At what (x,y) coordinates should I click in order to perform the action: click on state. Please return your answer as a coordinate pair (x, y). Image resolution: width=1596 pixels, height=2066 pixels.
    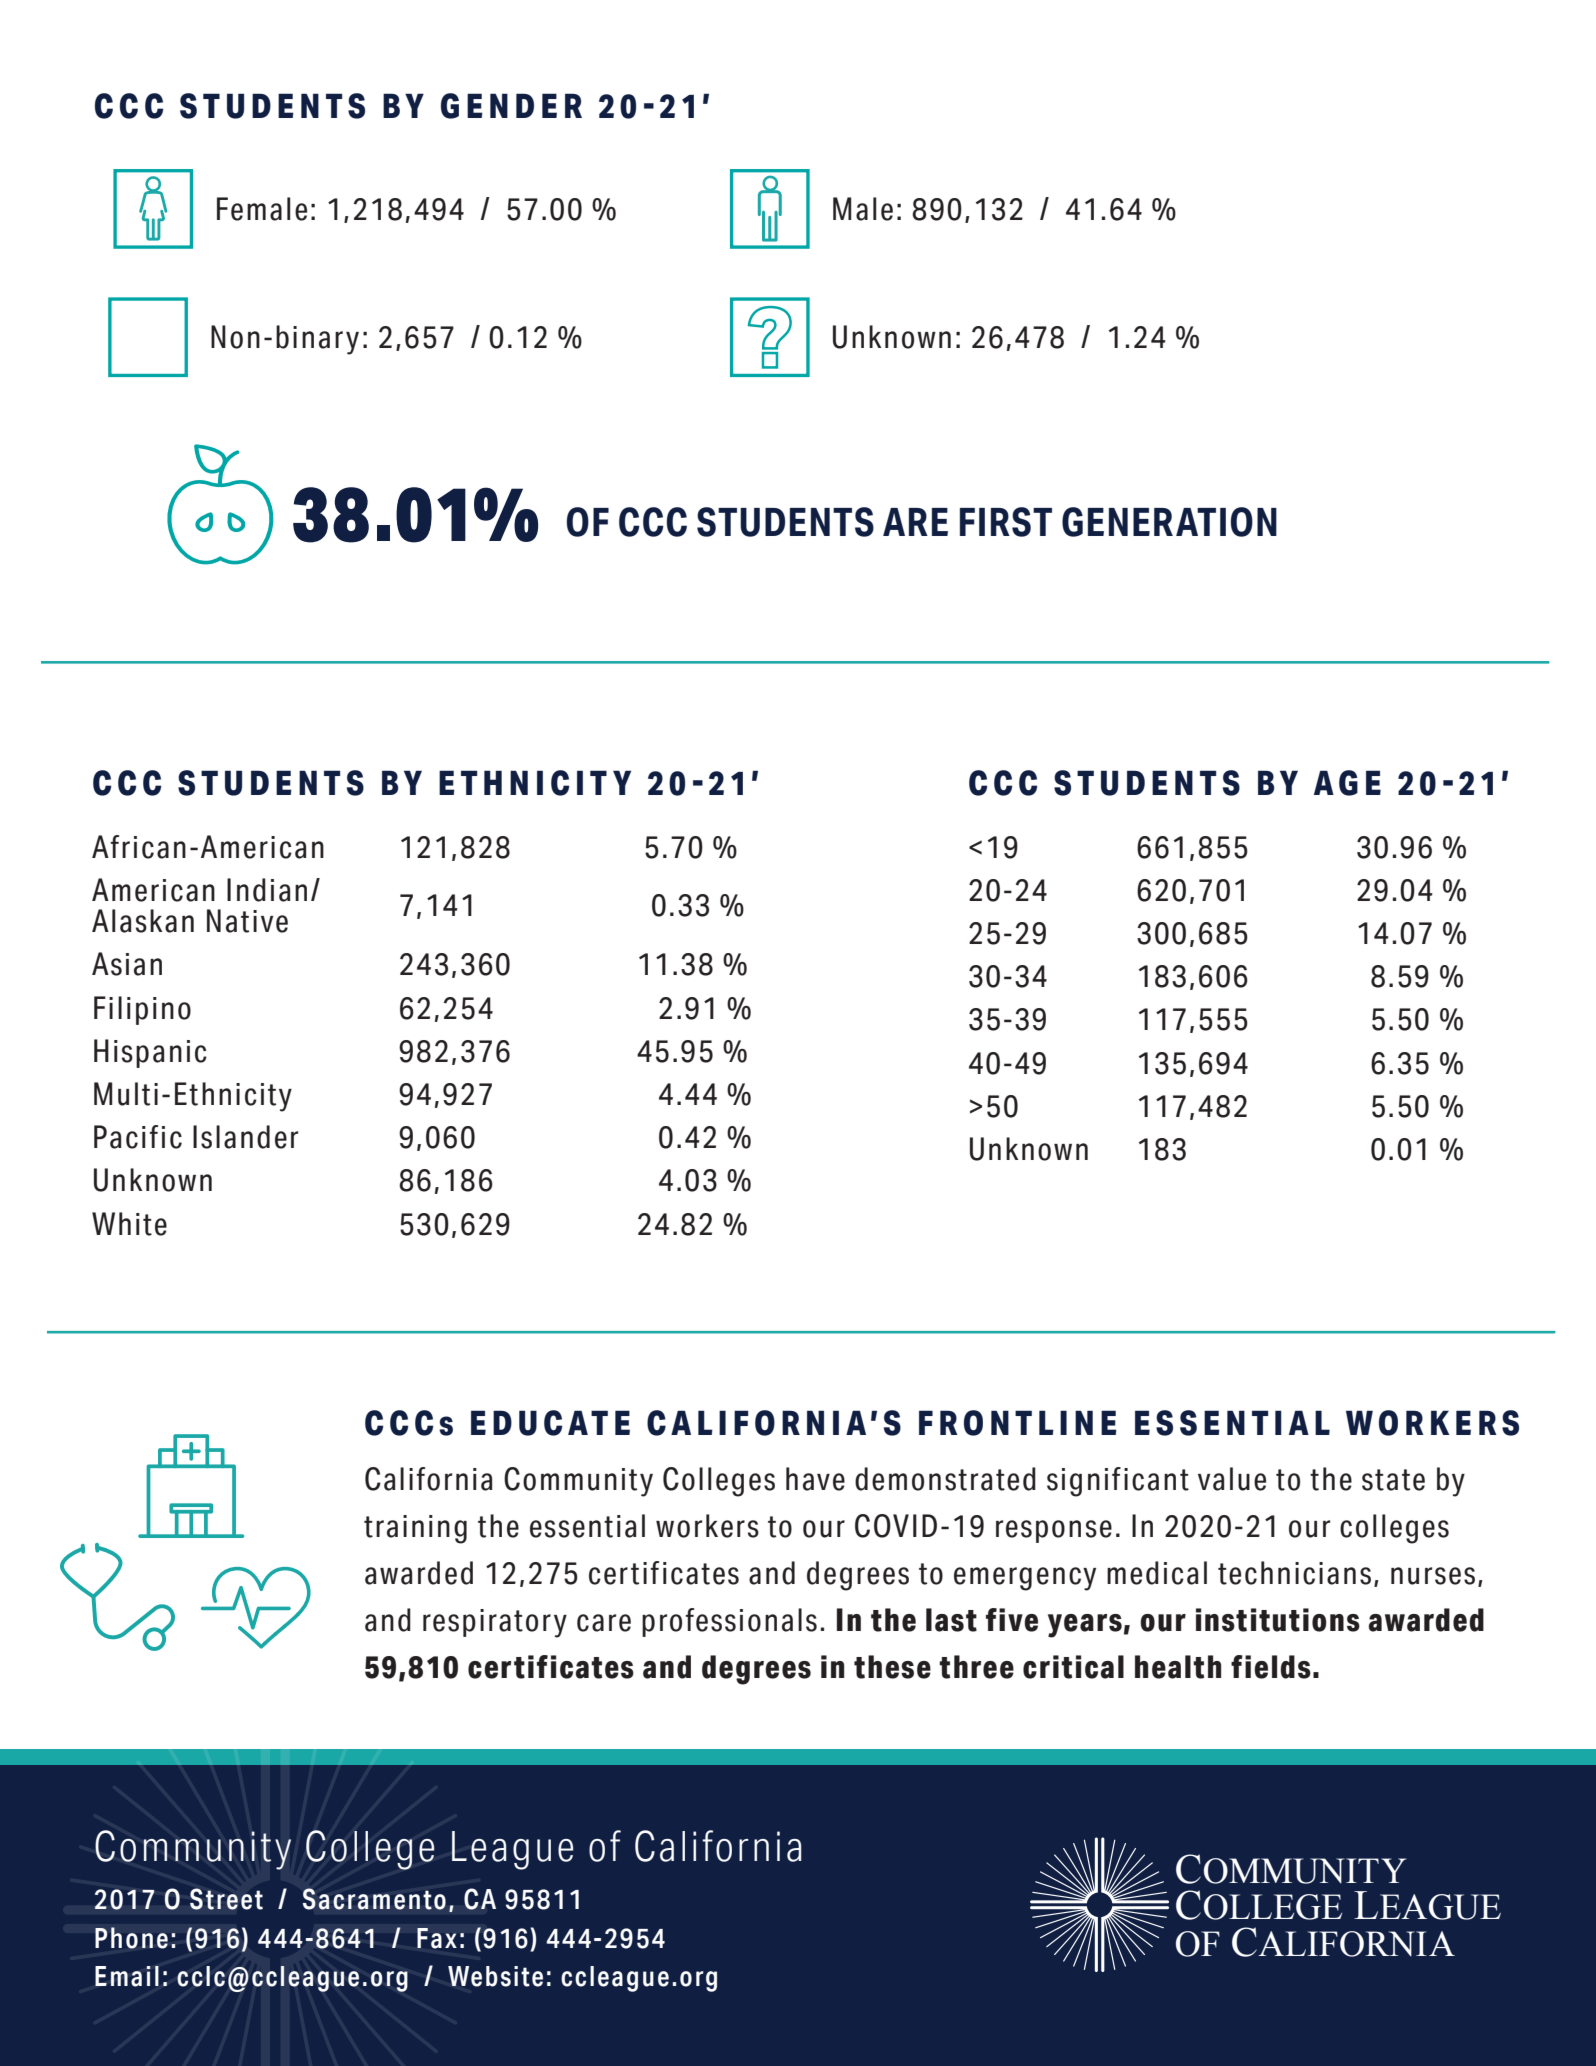
    Looking at the image, I should click on (1393, 1480).
